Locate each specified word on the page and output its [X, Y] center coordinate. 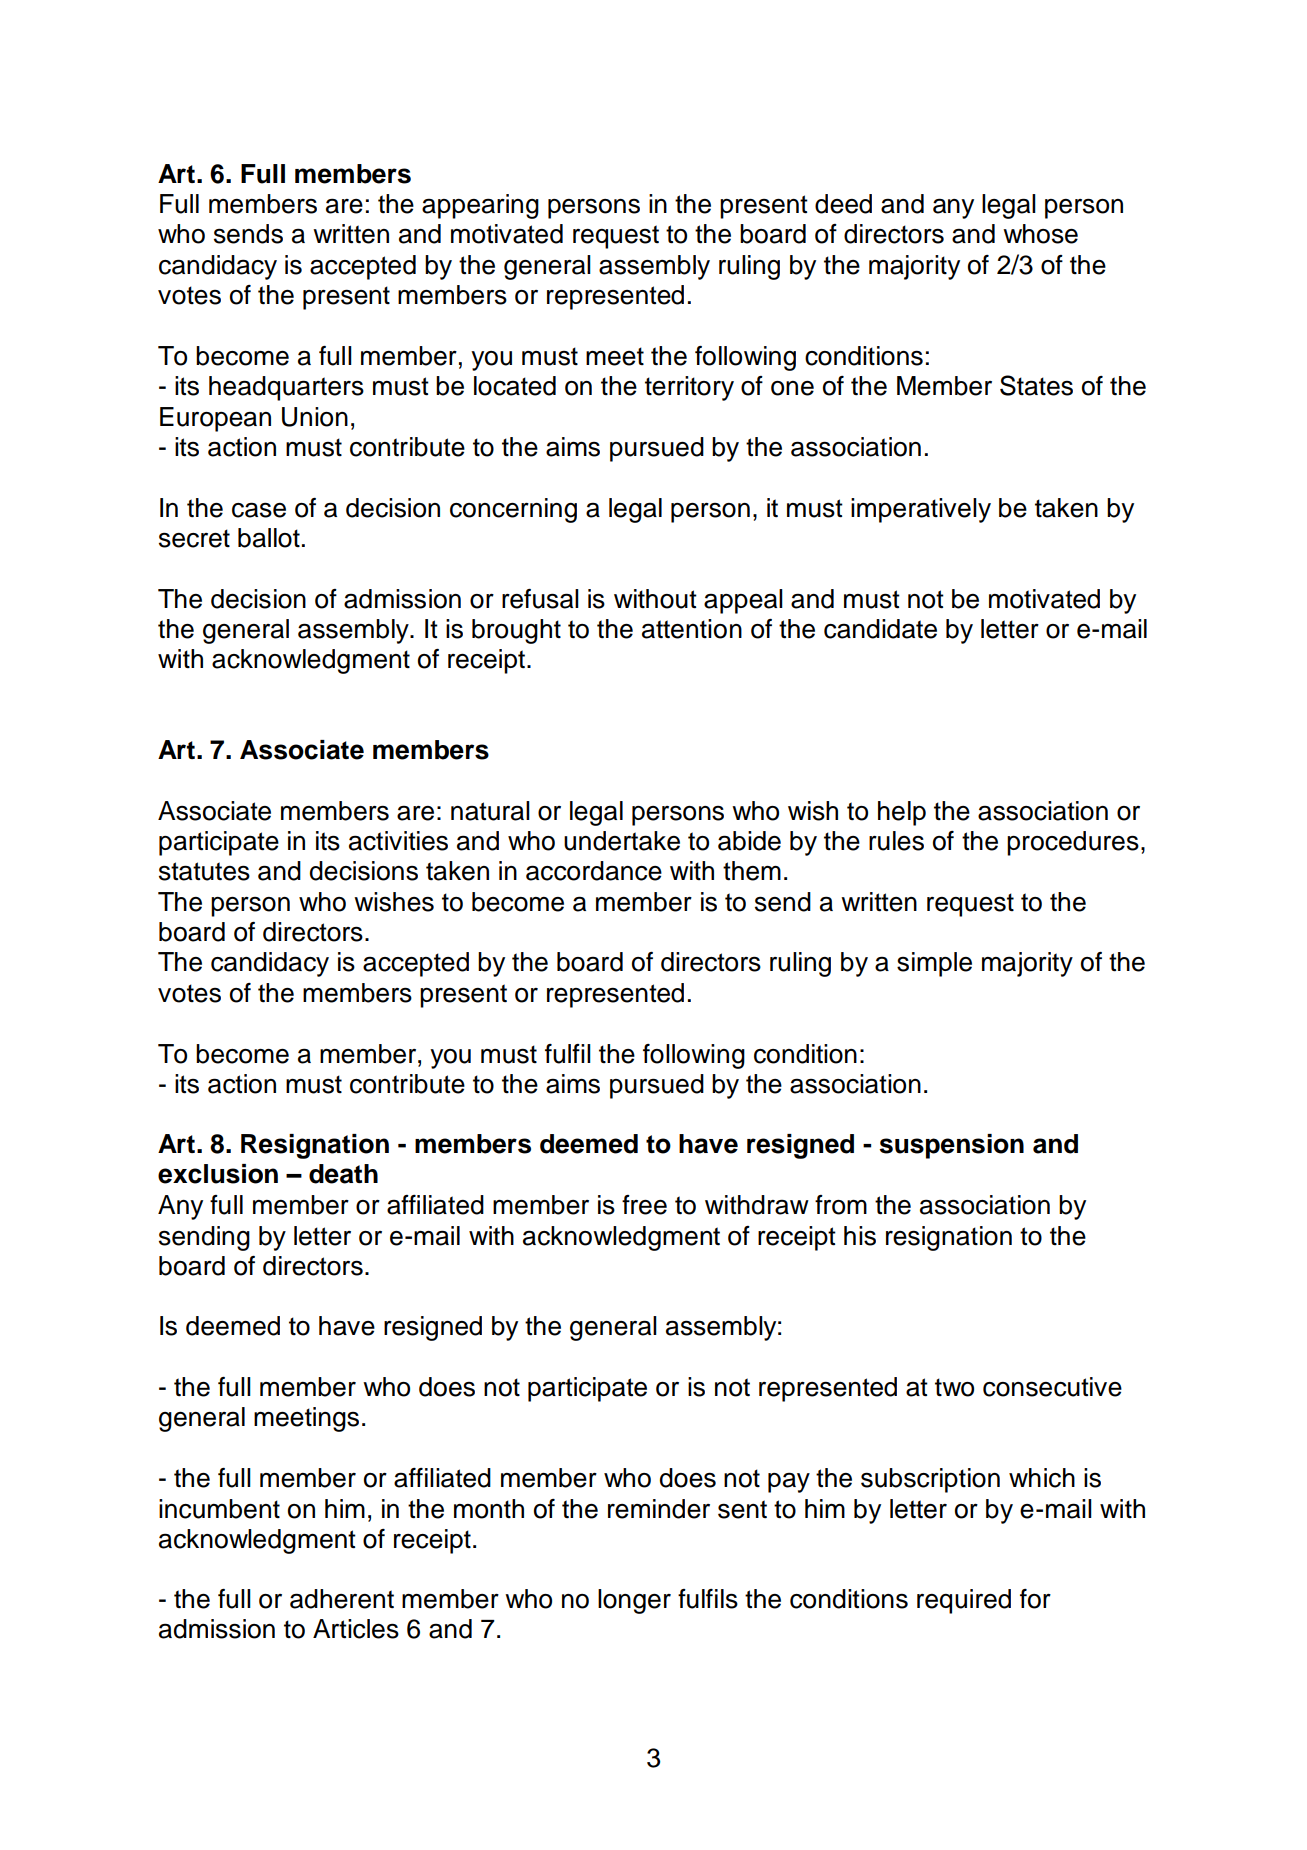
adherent [342, 1599]
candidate [880, 629]
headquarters [286, 388]
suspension [951, 1146]
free [644, 1205]
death [343, 1174]
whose [1040, 234]
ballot [269, 538]
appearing [480, 206]
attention [692, 629]
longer [634, 1601]
